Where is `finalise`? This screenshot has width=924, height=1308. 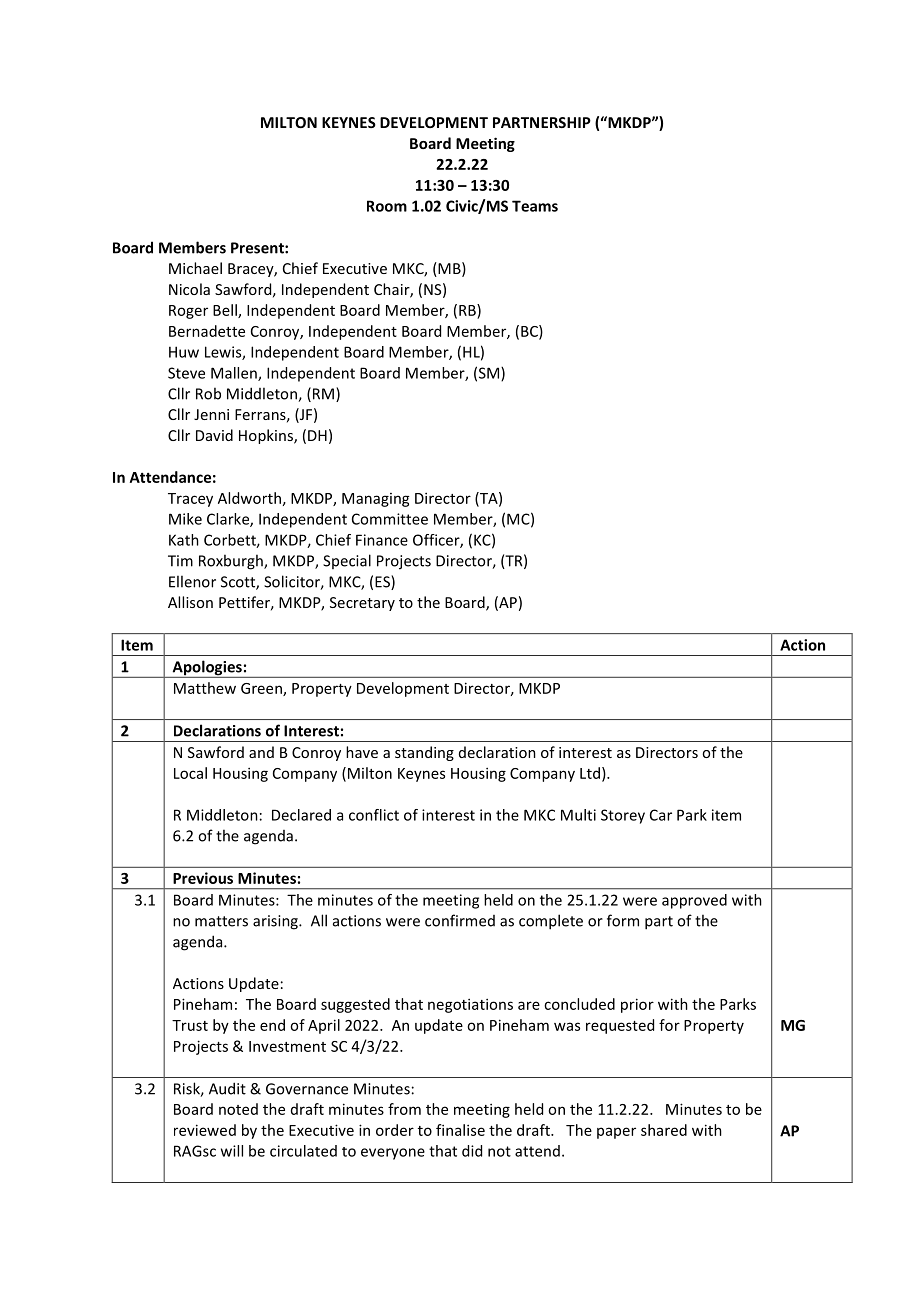 finalise is located at coordinates (460, 1130).
